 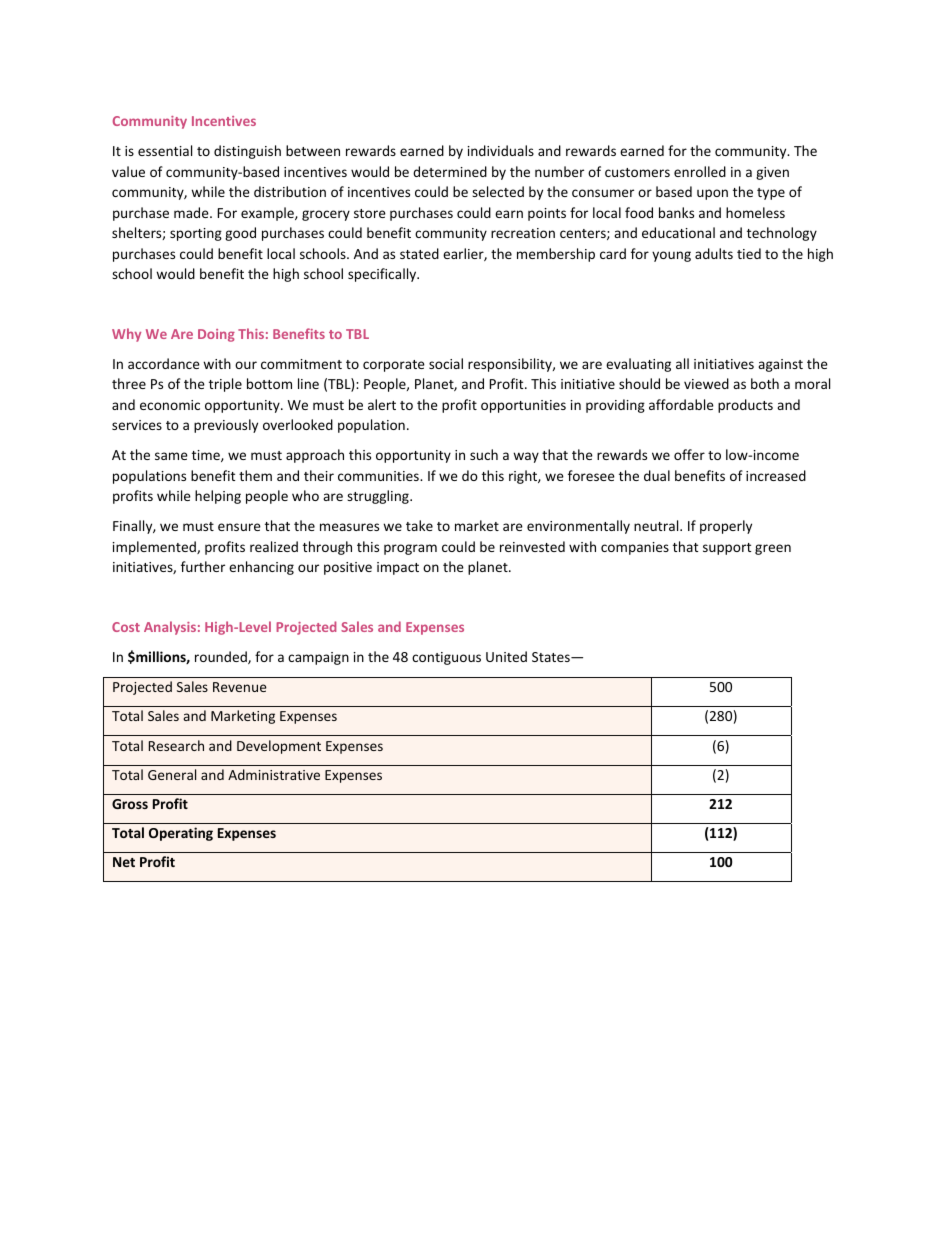 What do you see at coordinates (446, 363) in the page?
I see `social` at bounding box center [446, 363].
